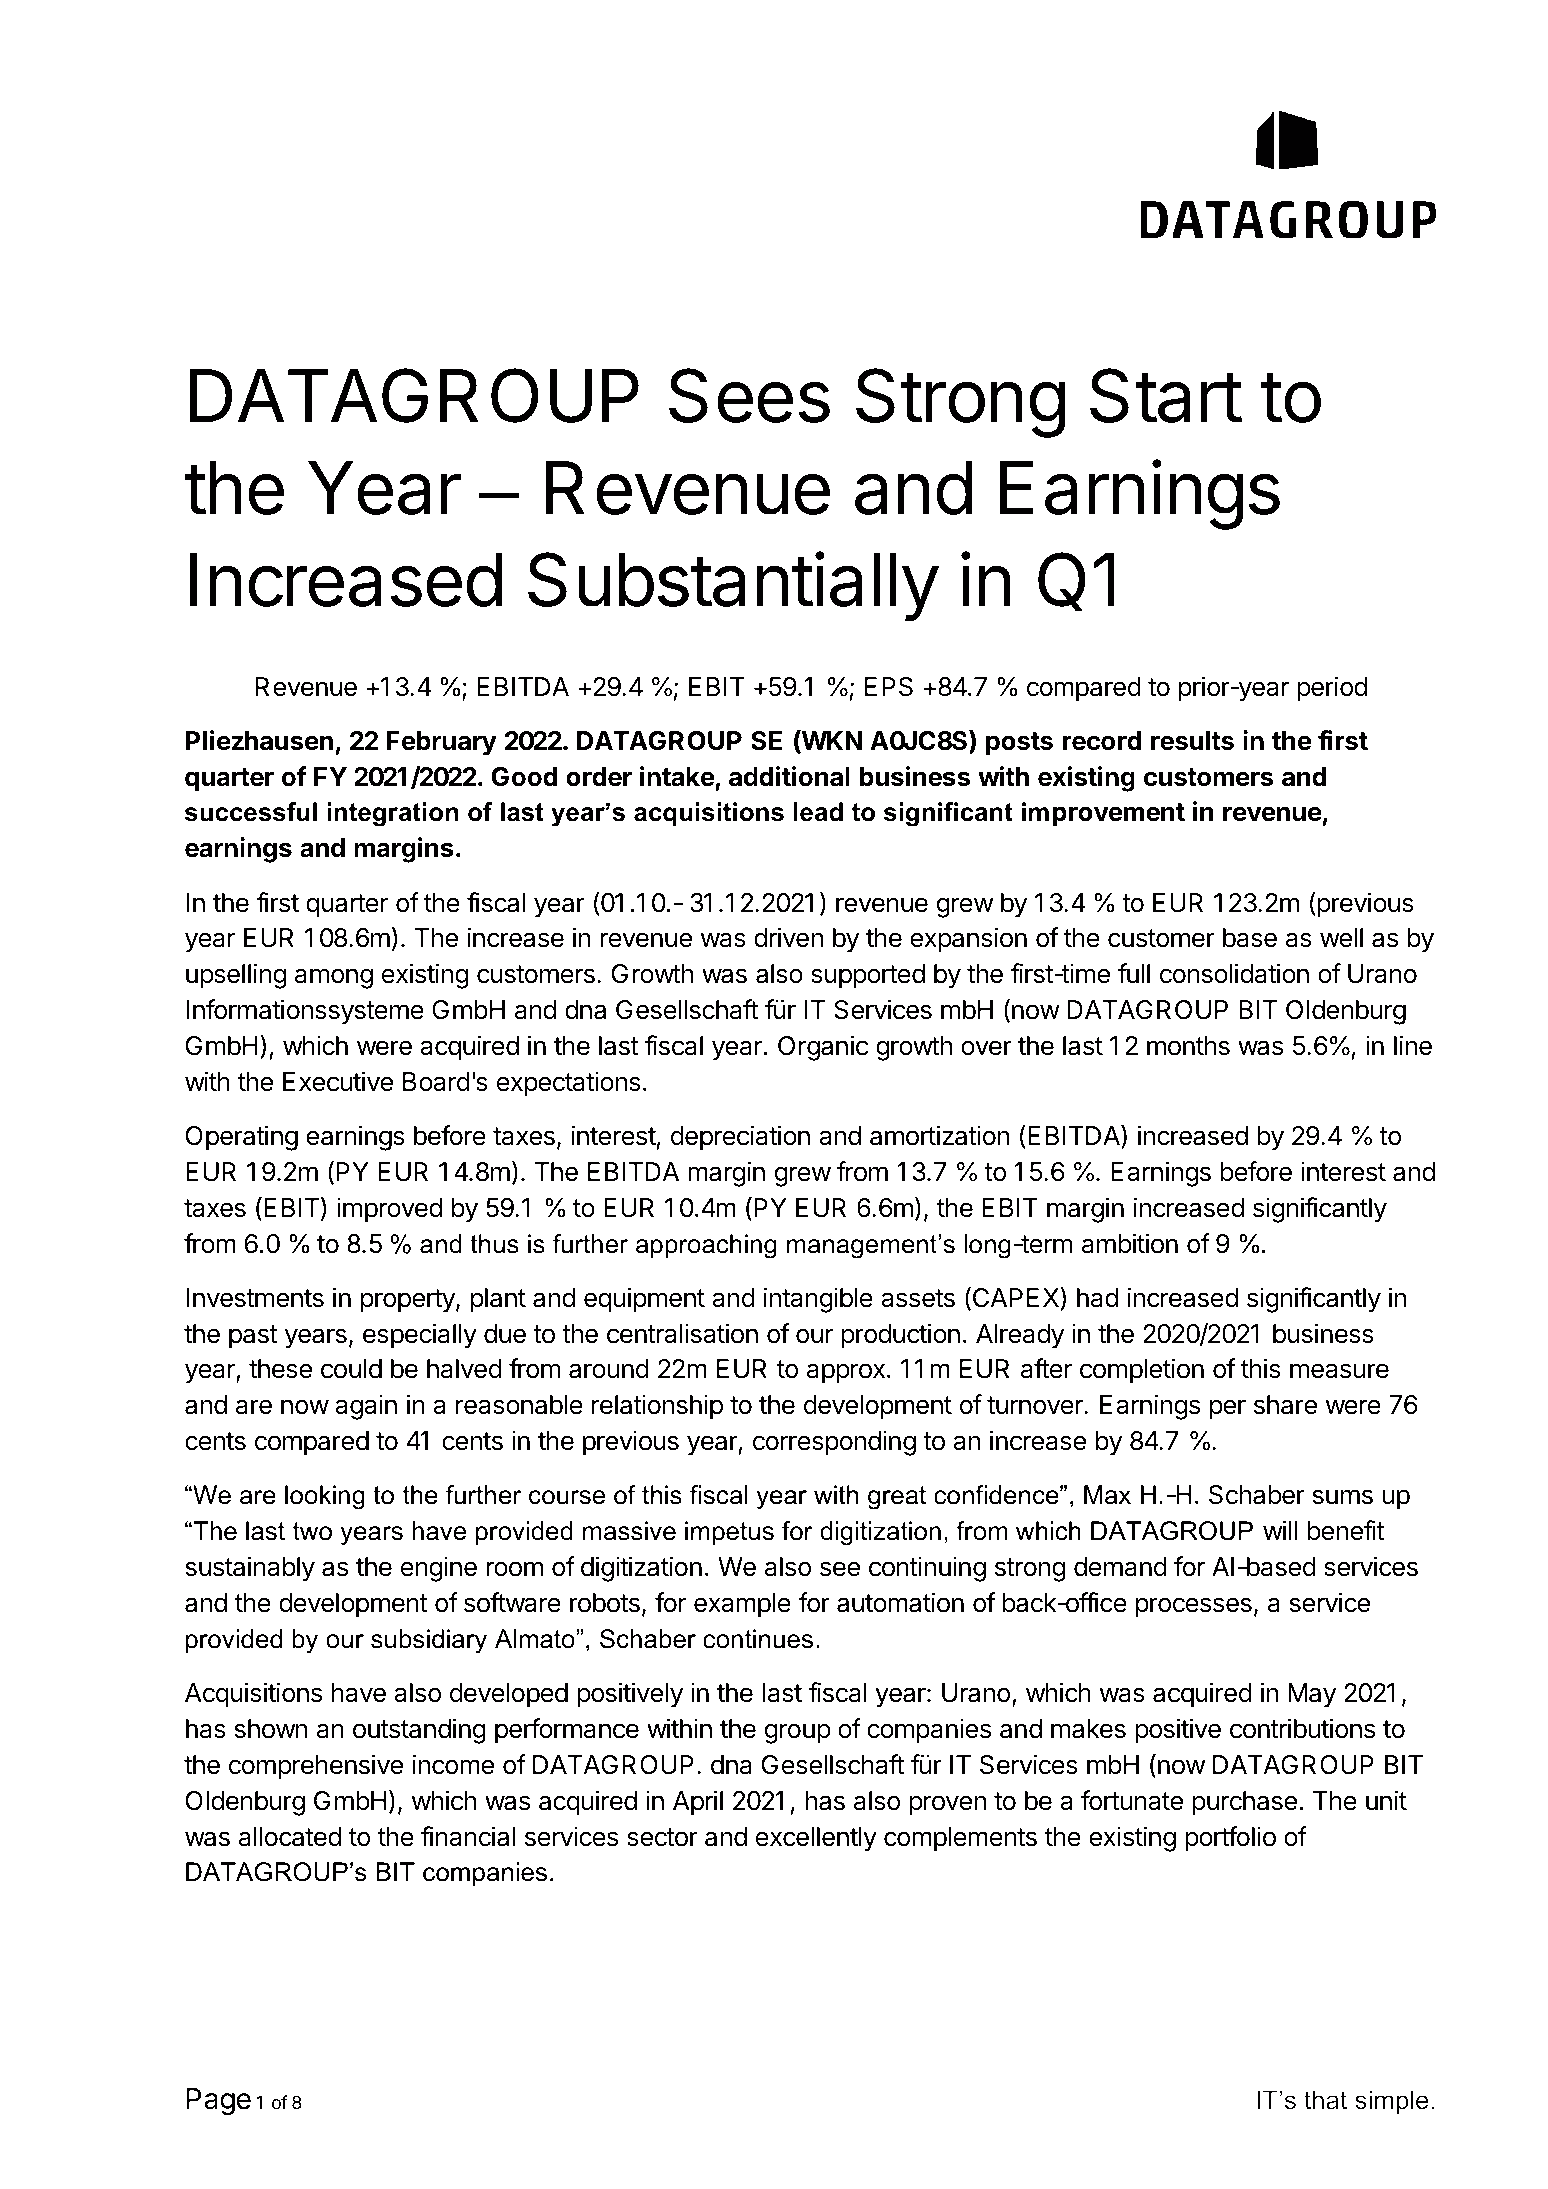 This screenshot has width=1548, height=2189. I want to click on Substantially, so click(733, 586).
